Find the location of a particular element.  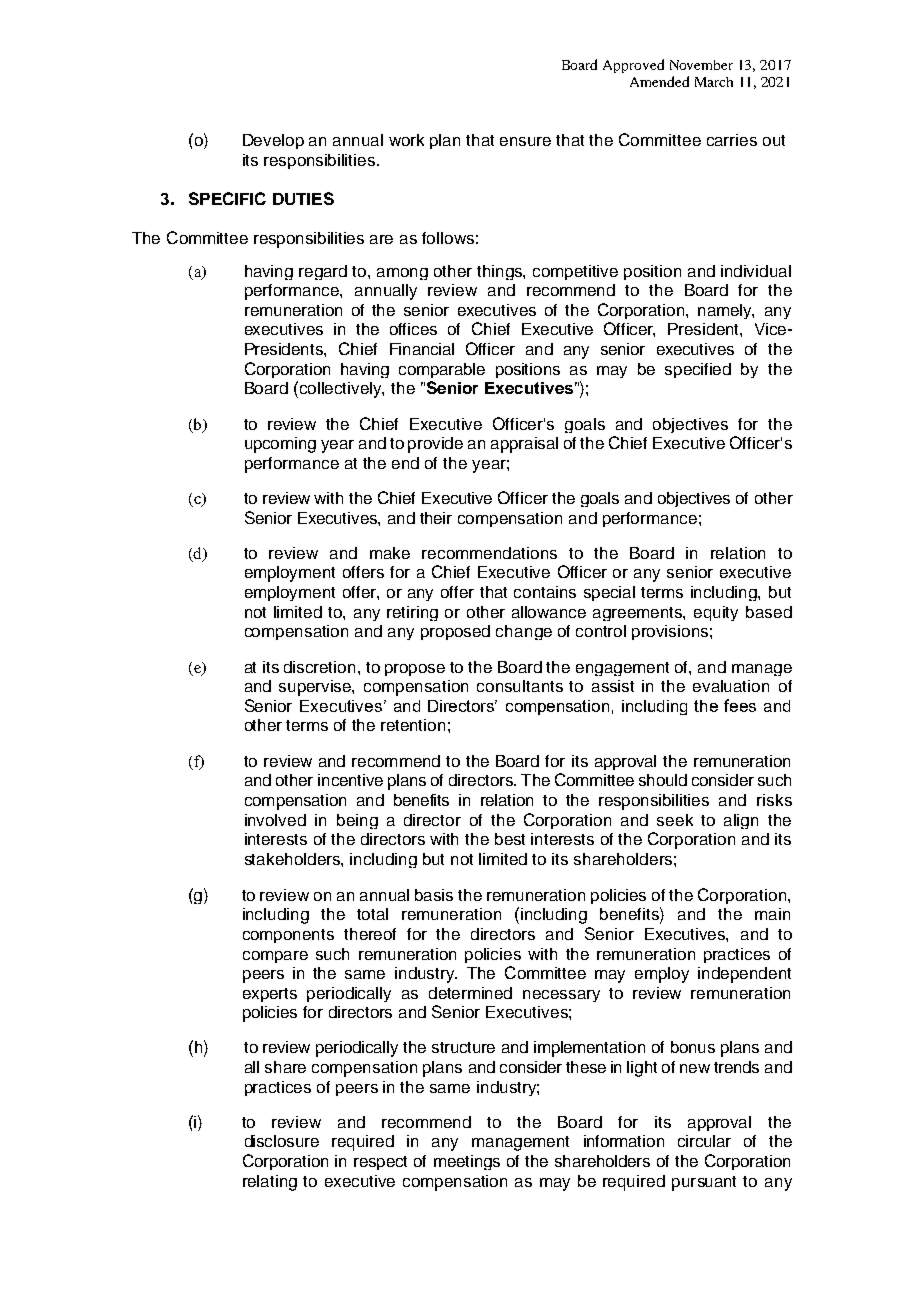

collectively is located at coordinates (342, 390).
